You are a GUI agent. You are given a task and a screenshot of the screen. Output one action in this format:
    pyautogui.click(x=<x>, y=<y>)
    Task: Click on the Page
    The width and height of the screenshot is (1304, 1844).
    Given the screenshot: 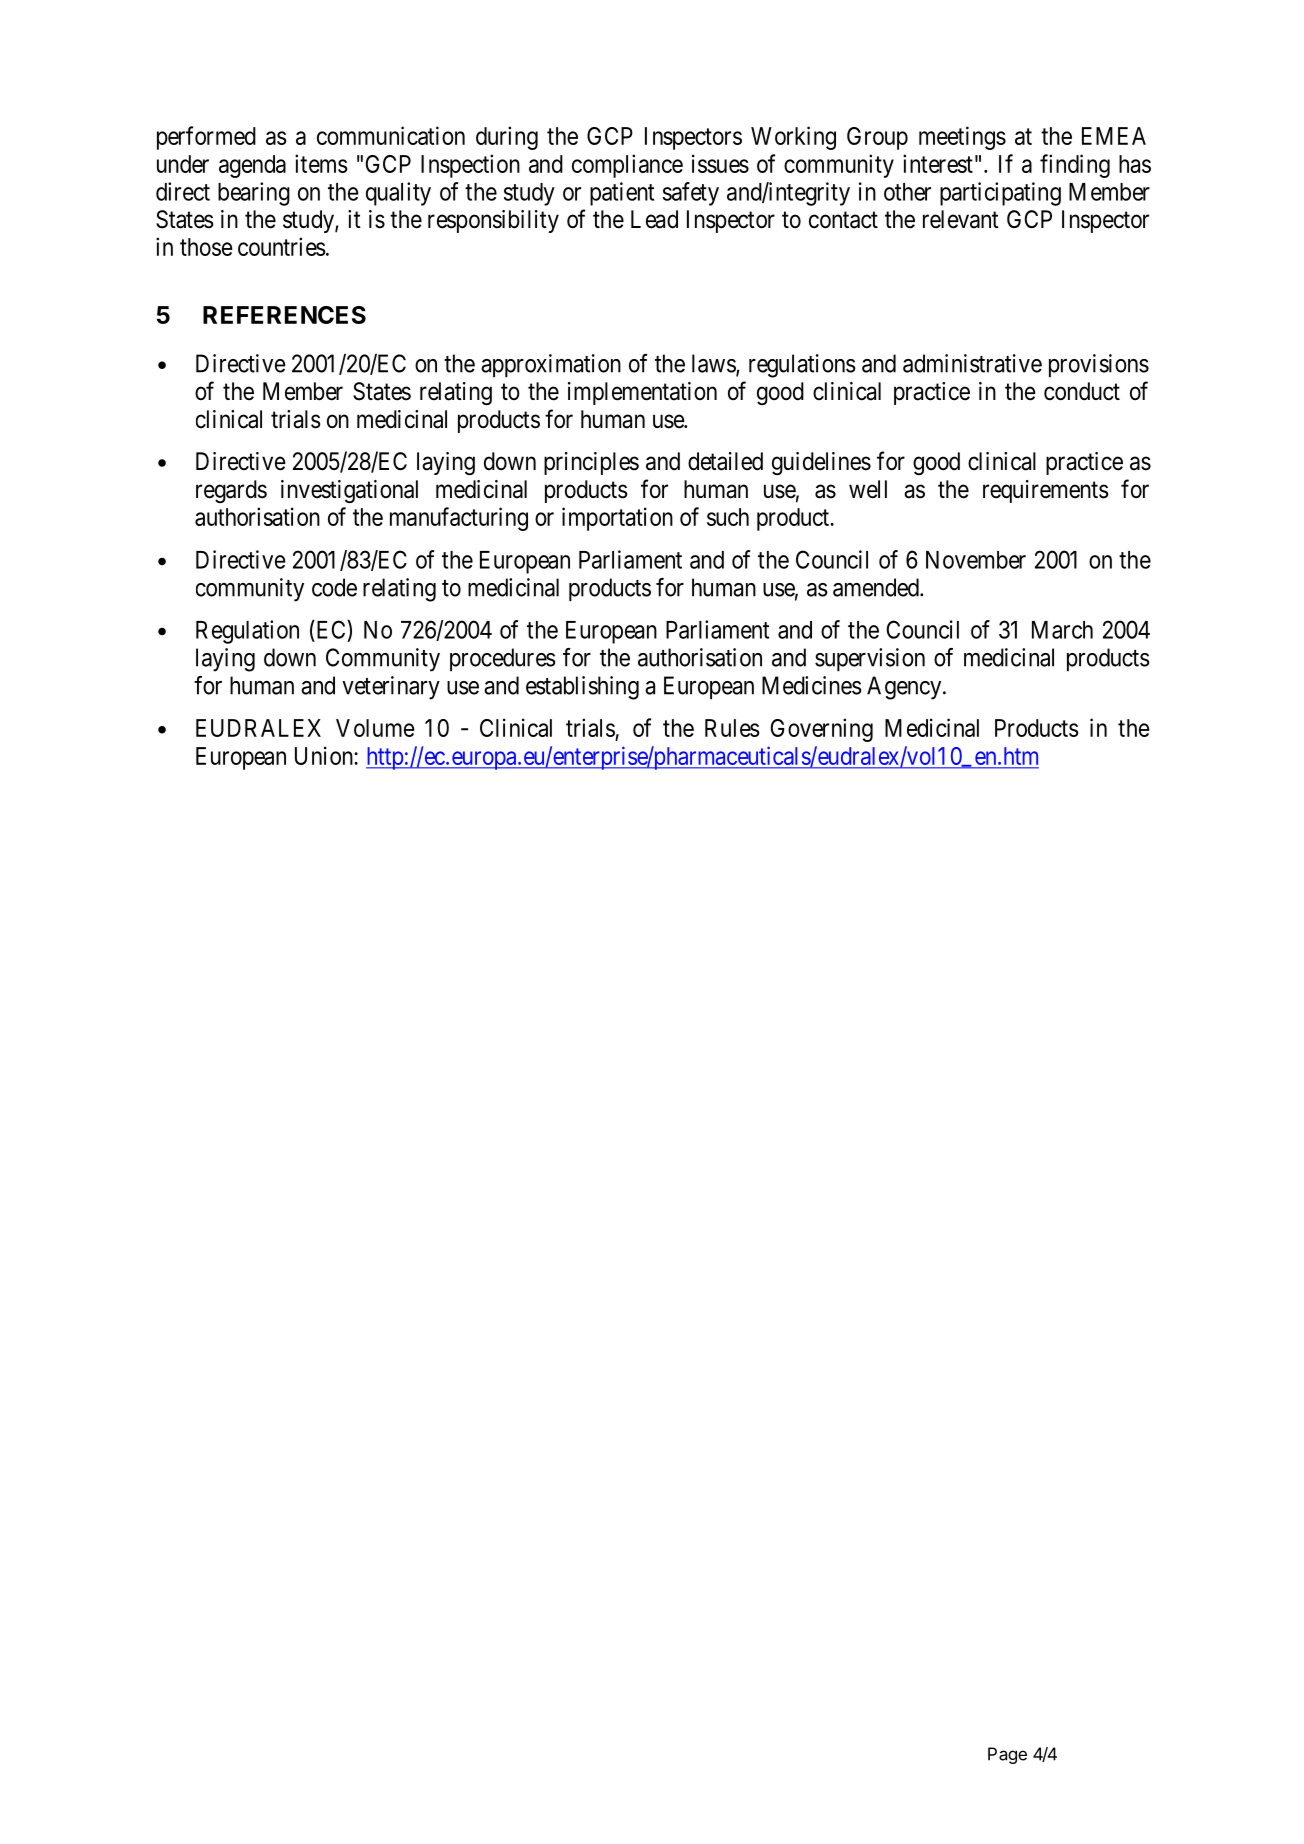 What is the action you would take?
    pyautogui.click(x=1007, y=1755)
